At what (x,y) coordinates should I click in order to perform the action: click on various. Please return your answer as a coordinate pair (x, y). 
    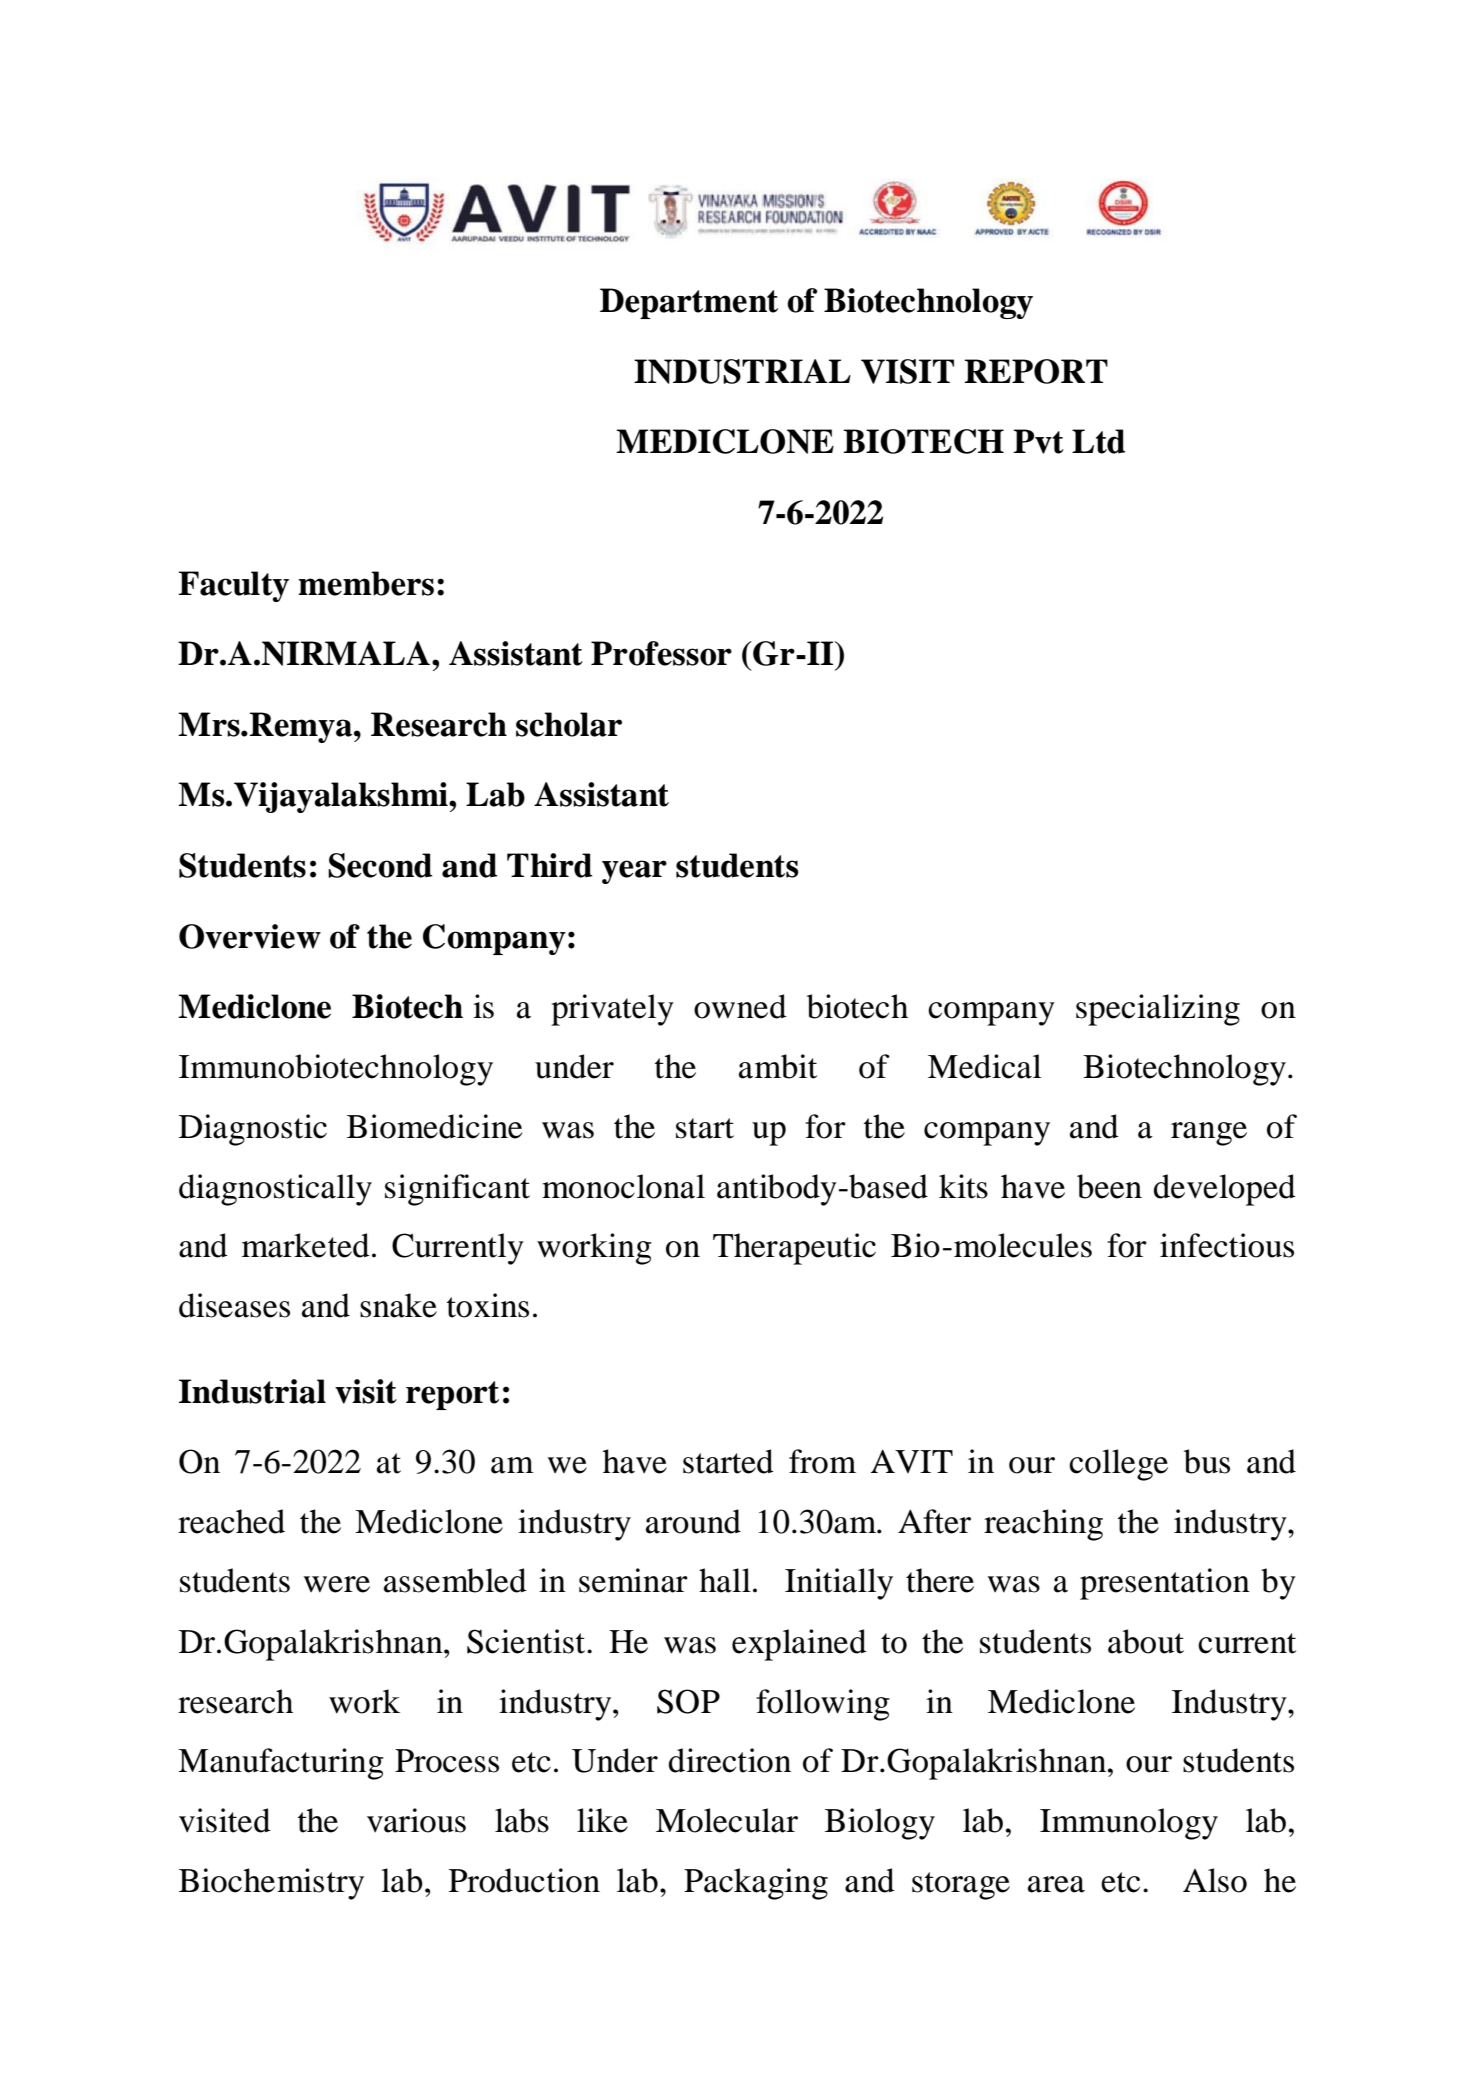
    Looking at the image, I should click on (416, 1820).
